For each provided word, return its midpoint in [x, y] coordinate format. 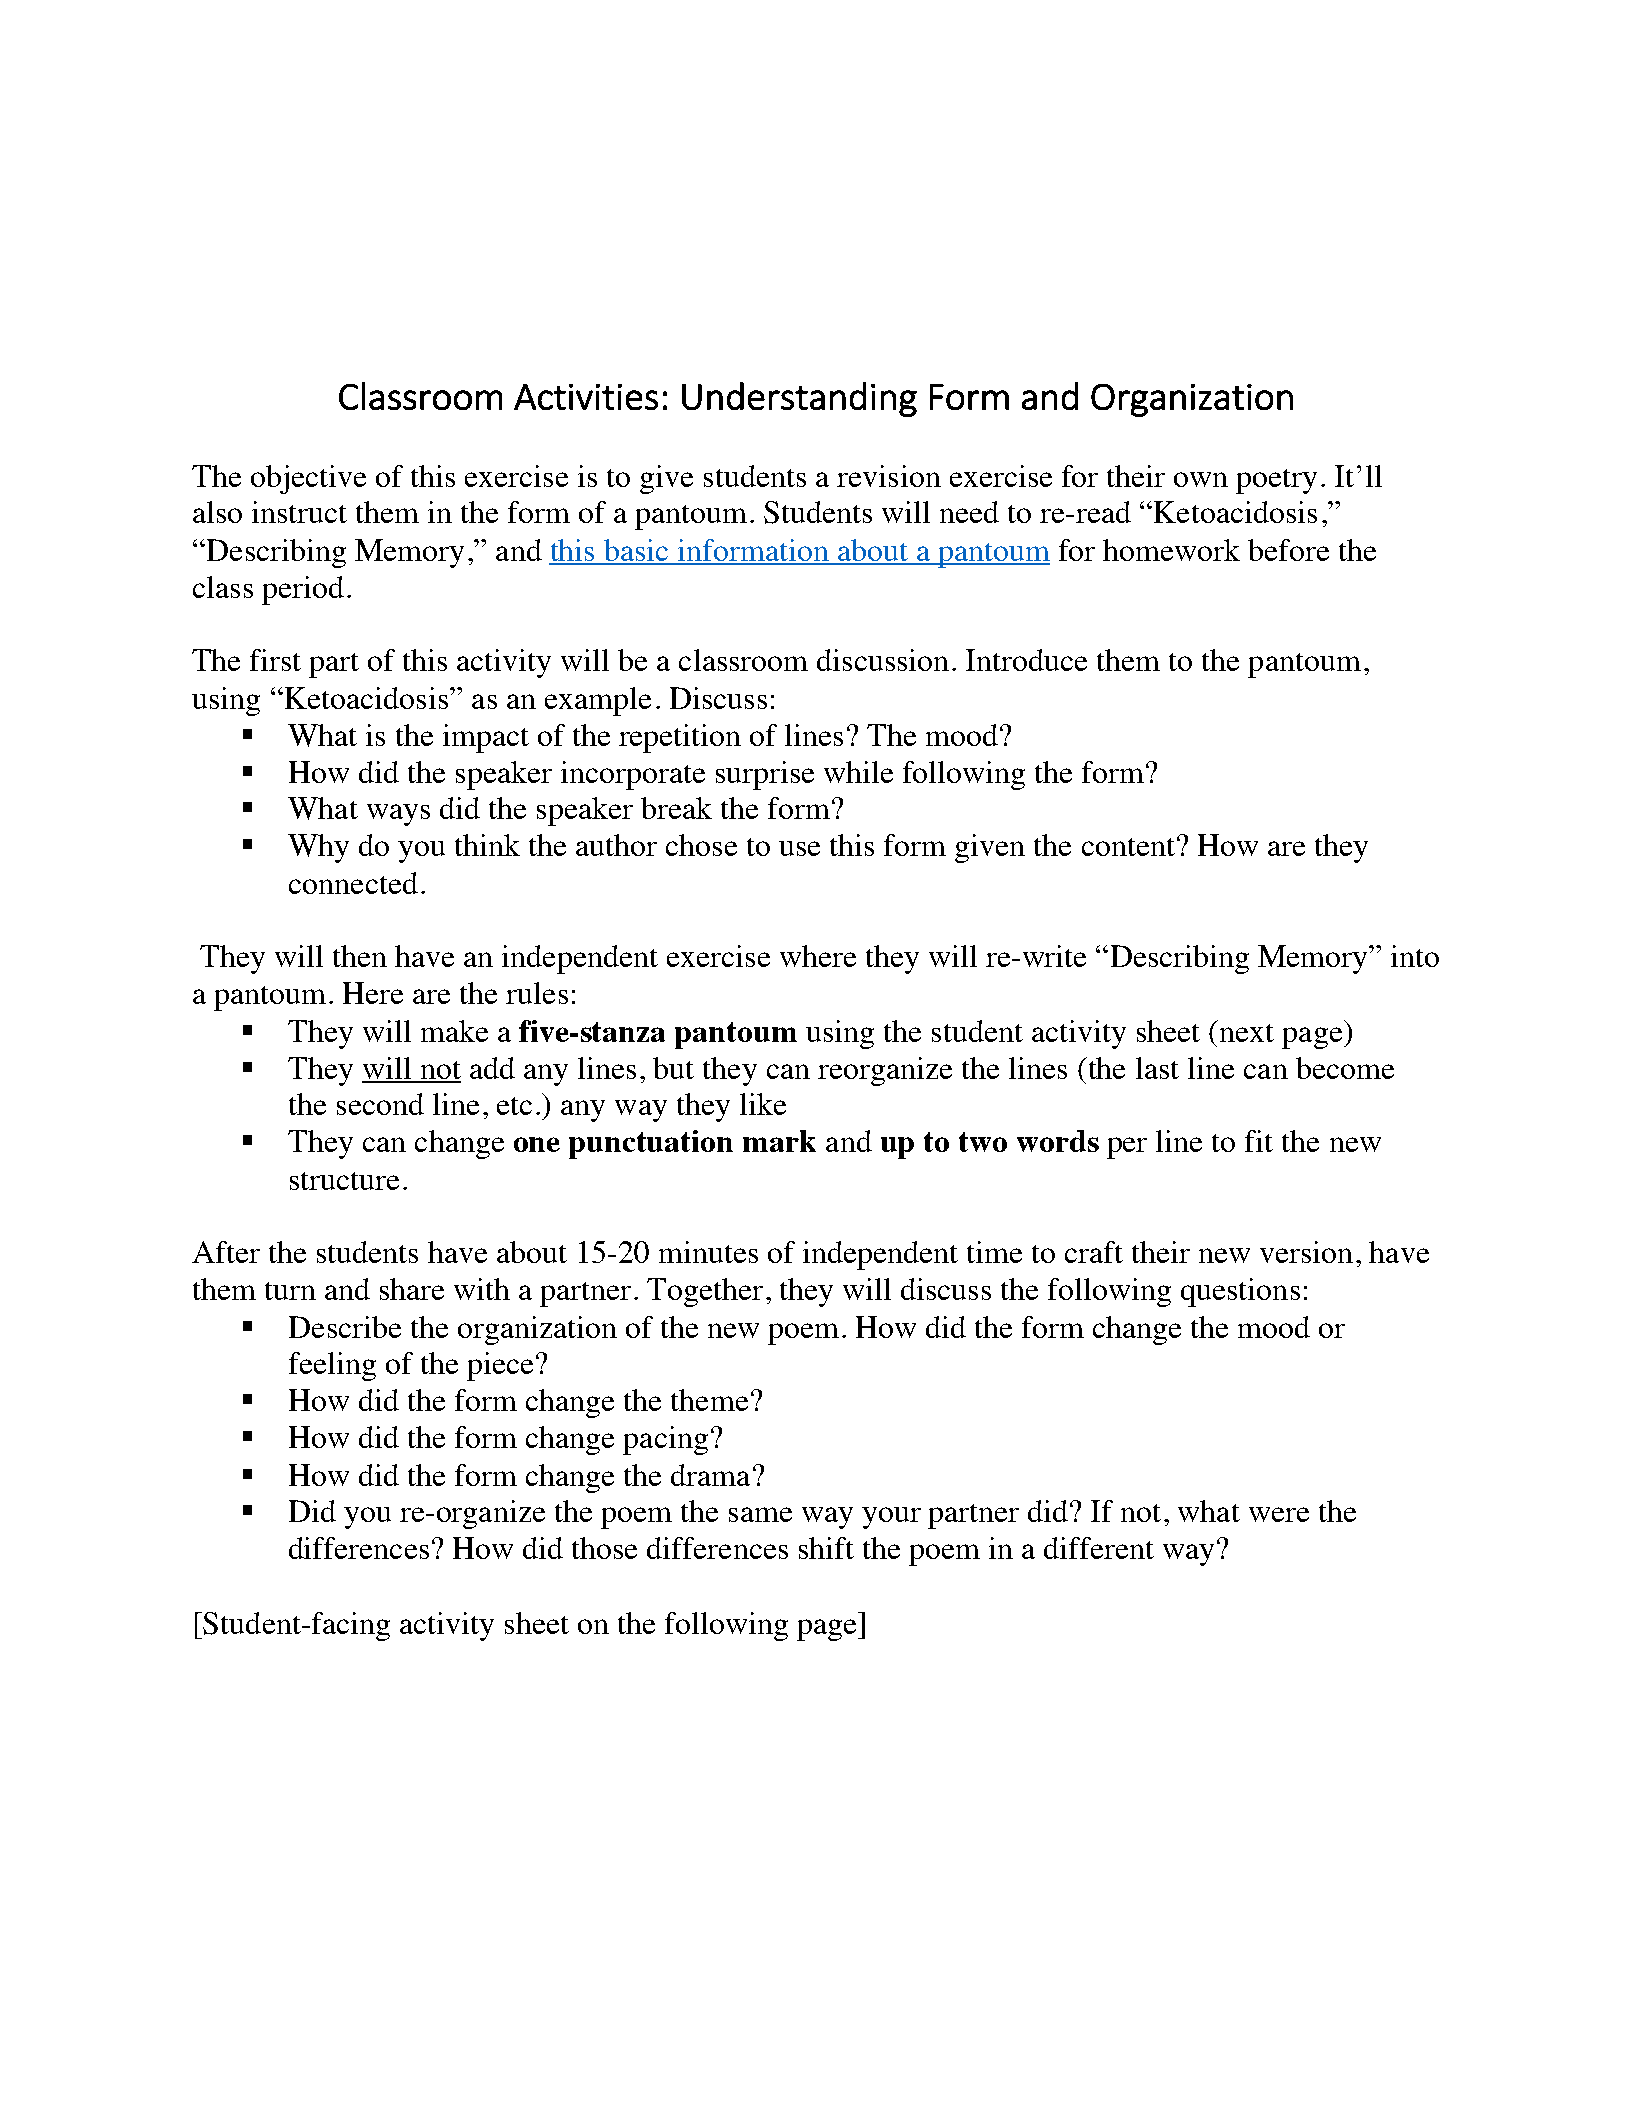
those [604, 1548]
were [1279, 1514]
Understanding [799, 399]
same [760, 1514]
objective [308, 479]
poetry [1276, 481]
